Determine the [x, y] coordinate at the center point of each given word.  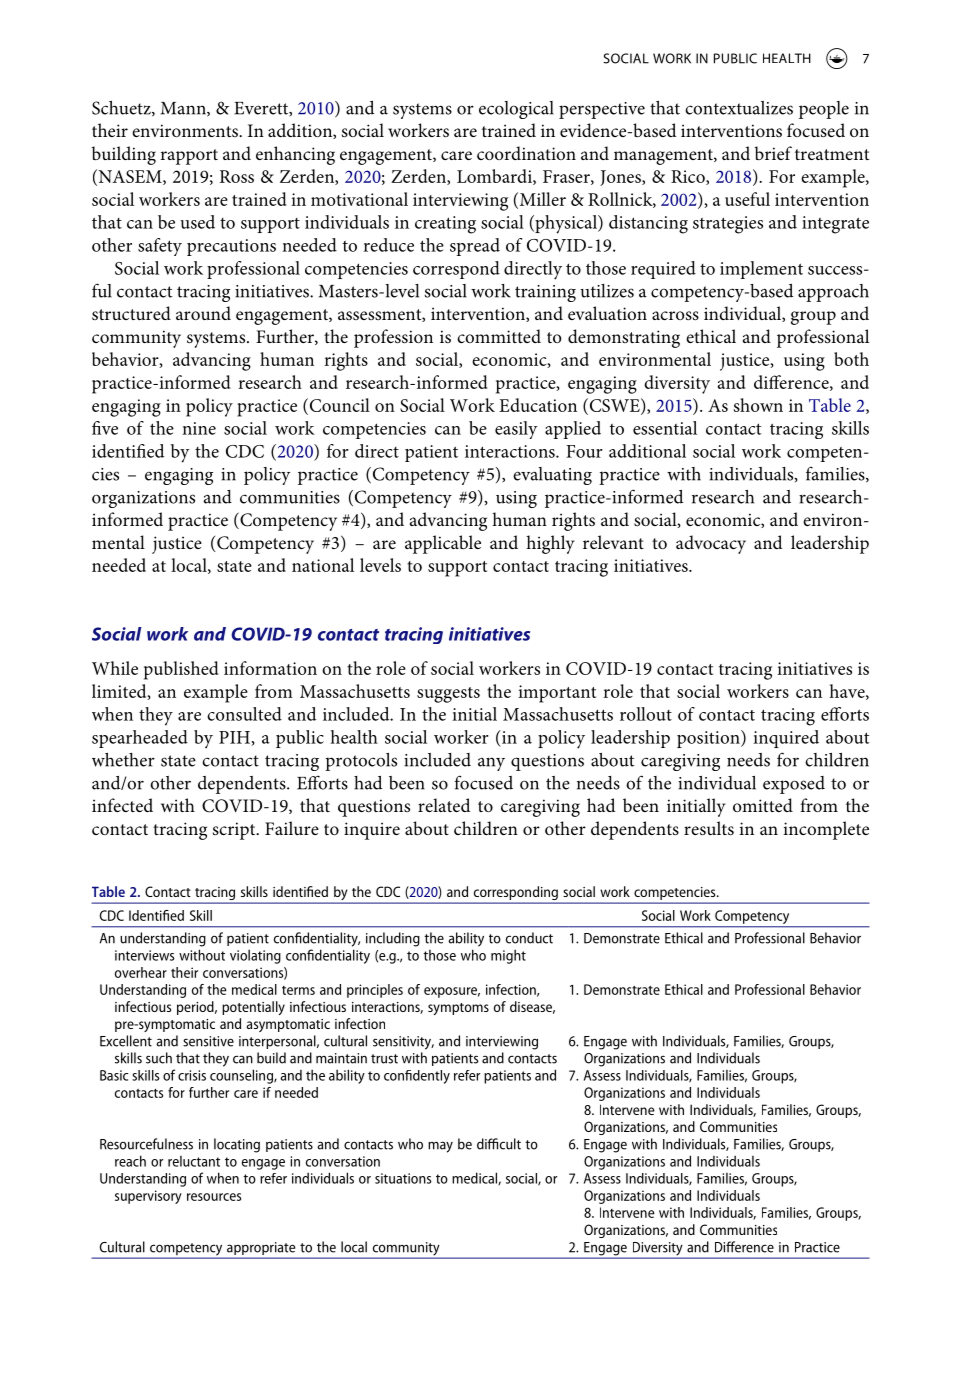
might [508, 956]
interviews [144, 955]
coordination [526, 153]
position [709, 739]
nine [199, 428]
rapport [189, 157]
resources [214, 1197]
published [181, 670]
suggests [448, 695]
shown [758, 405]
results [709, 828]
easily [516, 430]
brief [773, 153]
